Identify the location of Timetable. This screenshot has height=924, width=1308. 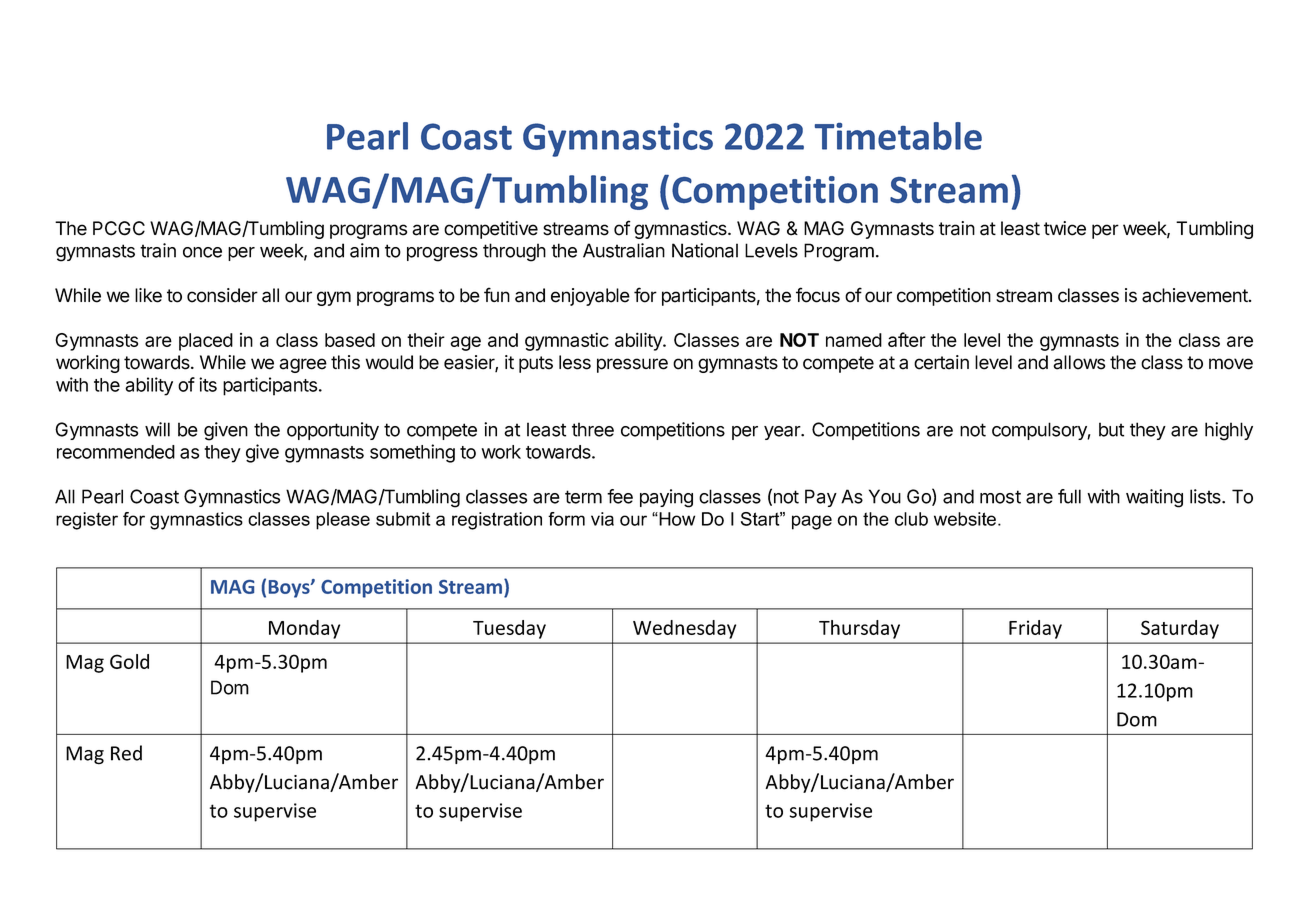
(898, 136).
